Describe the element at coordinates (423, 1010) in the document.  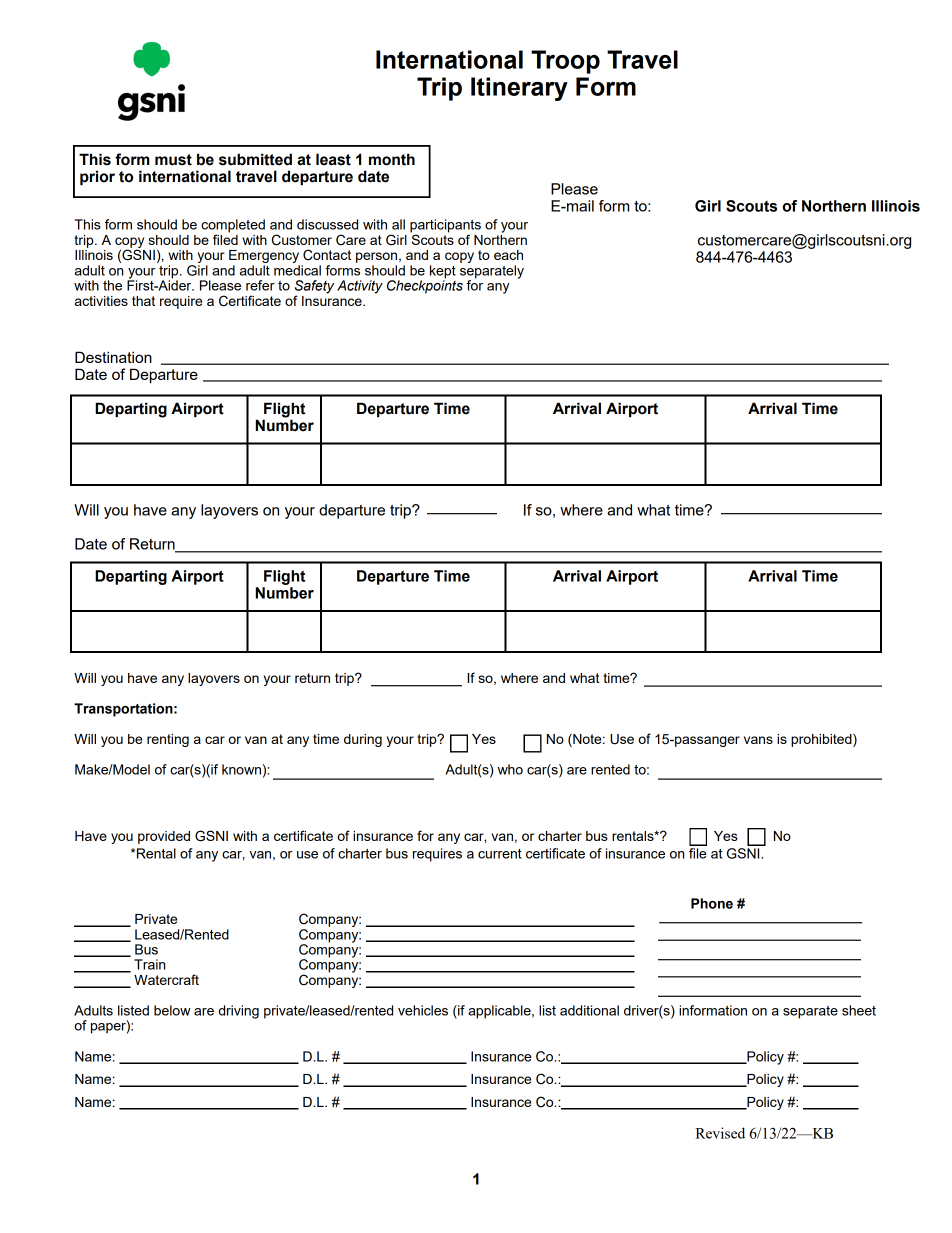
I see `vehicles` at that location.
